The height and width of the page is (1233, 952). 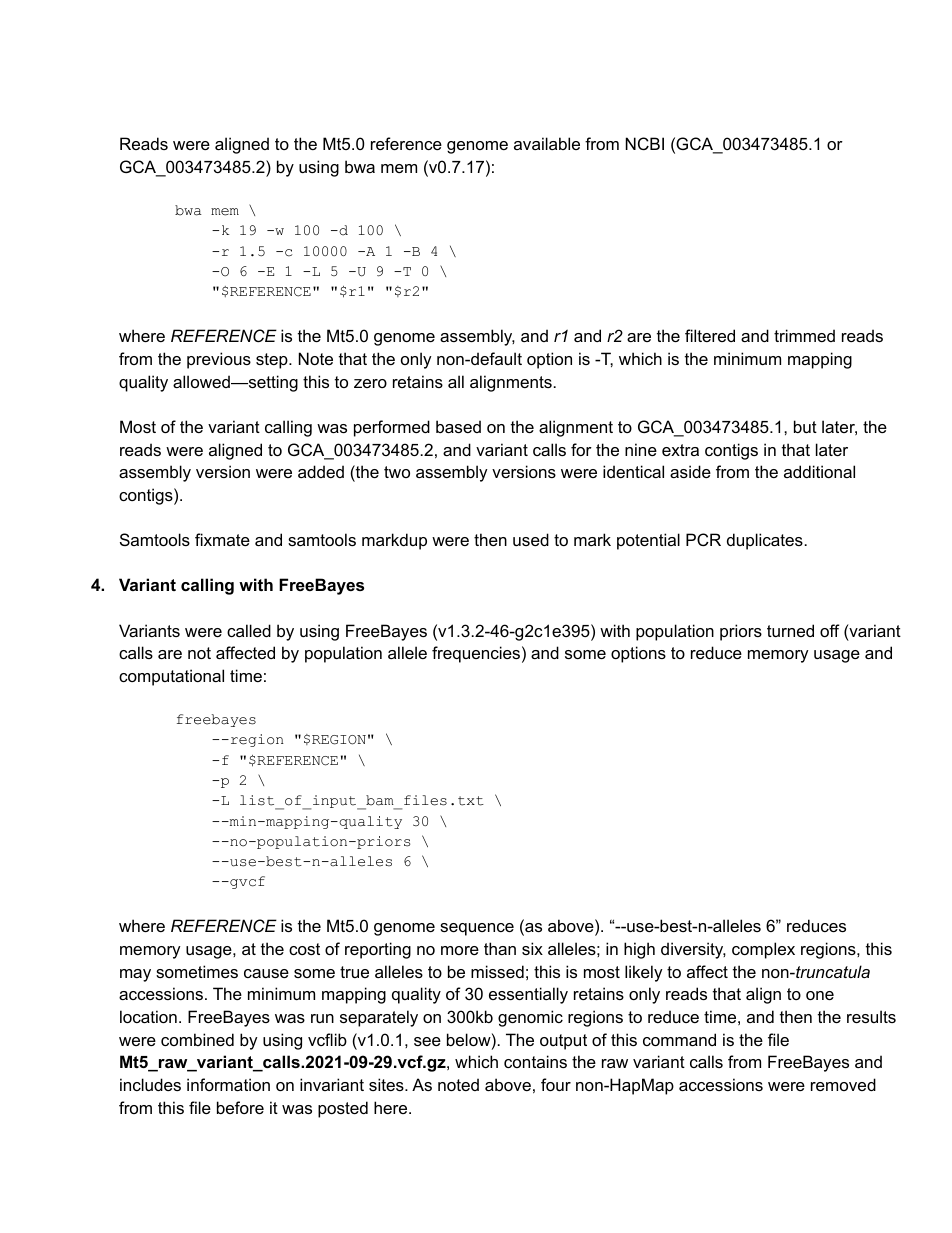 What do you see at coordinates (458, 426) in the page?
I see `based` at bounding box center [458, 426].
